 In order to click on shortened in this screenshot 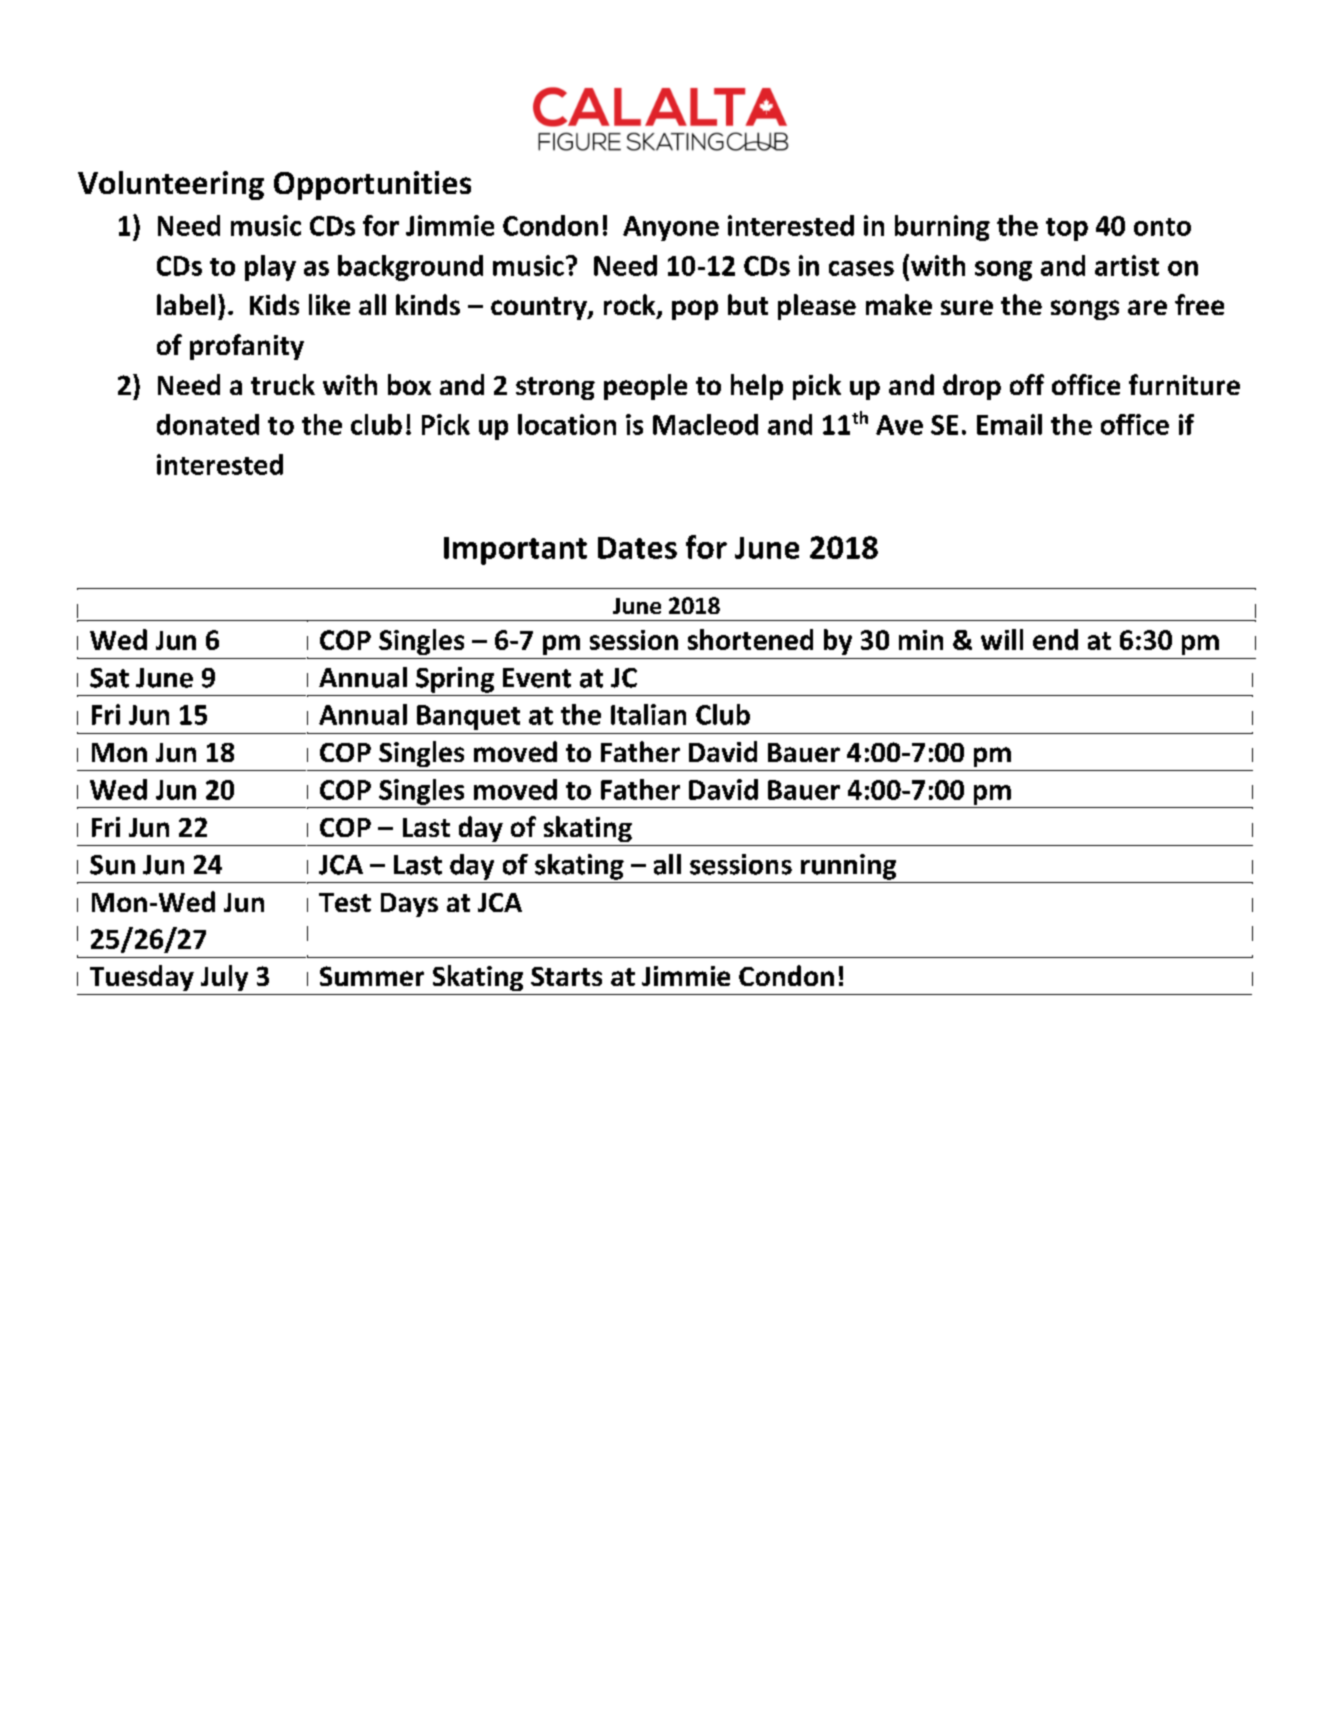, I will do `click(750, 639)`.
